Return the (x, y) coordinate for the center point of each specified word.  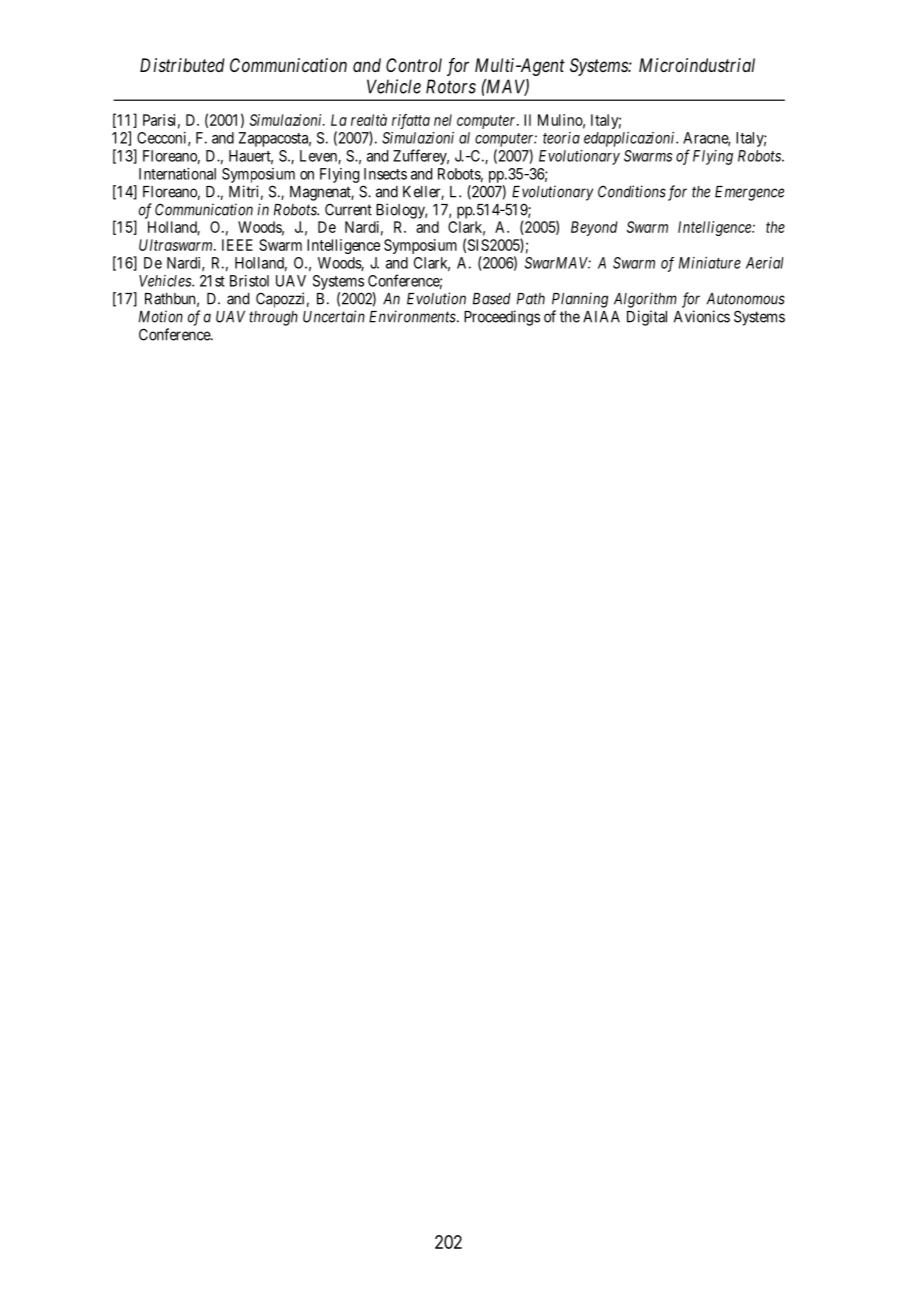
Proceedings (502, 318)
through (273, 318)
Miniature (710, 263)
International (177, 174)
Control (414, 65)
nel (443, 120)
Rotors (451, 86)
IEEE (237, 245)
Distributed (182, 65)
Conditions (632, 191)
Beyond (594, 228)
